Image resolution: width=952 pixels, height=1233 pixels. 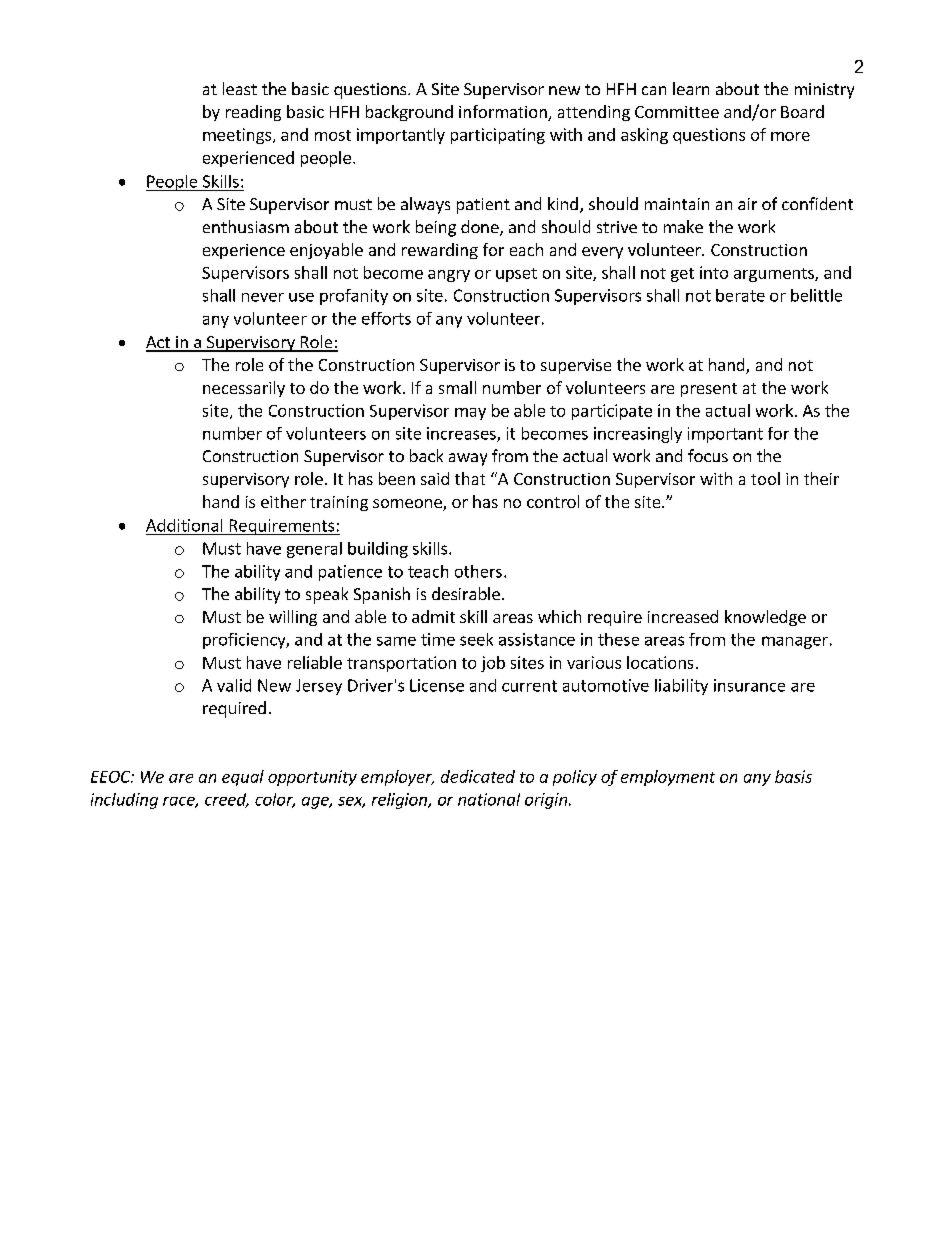 What do you see at coordinates (462, 434) in the screenshot?
I see `increases` at bounding box center [462, 434].
